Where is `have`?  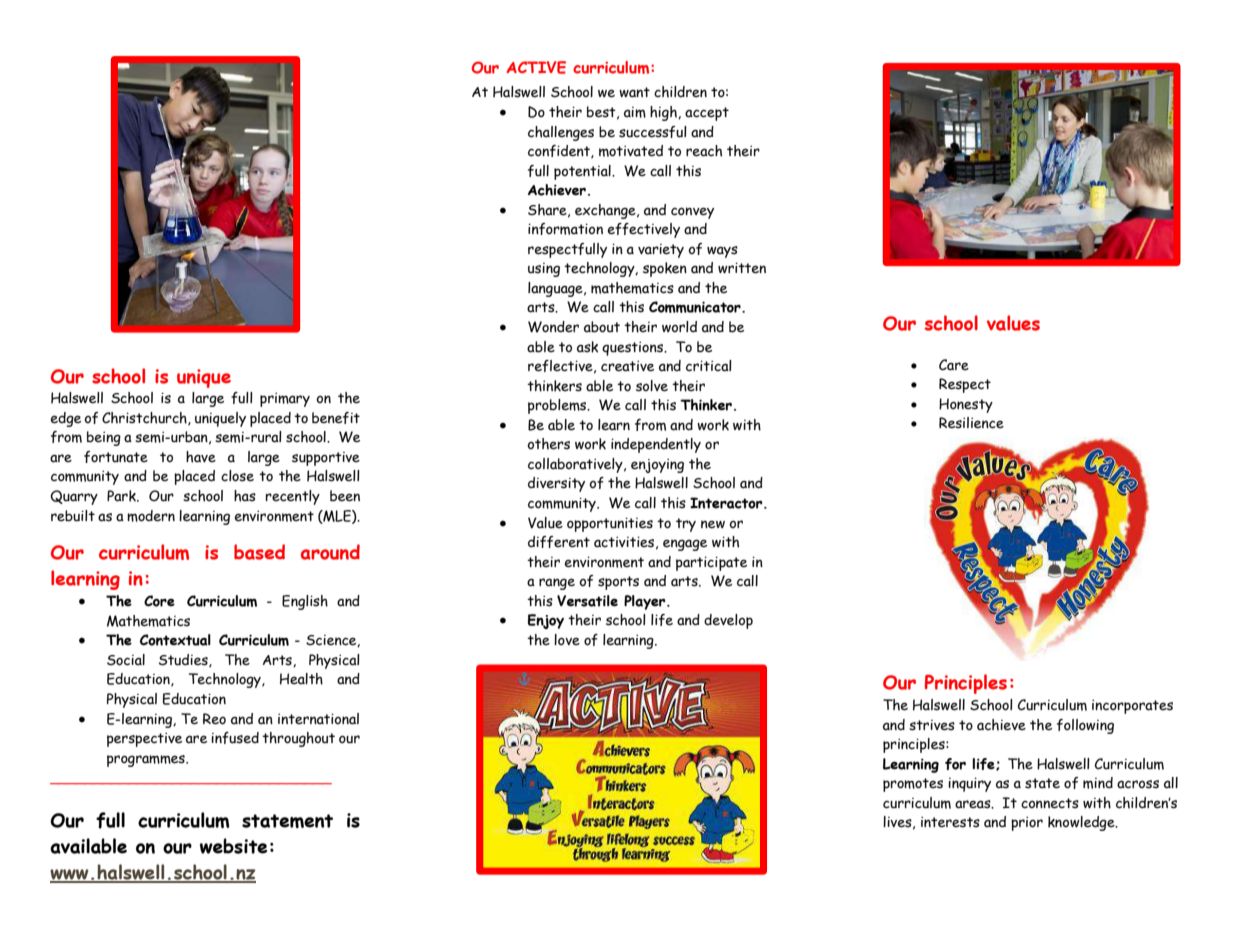 have is located at coordinates (201, 457).
